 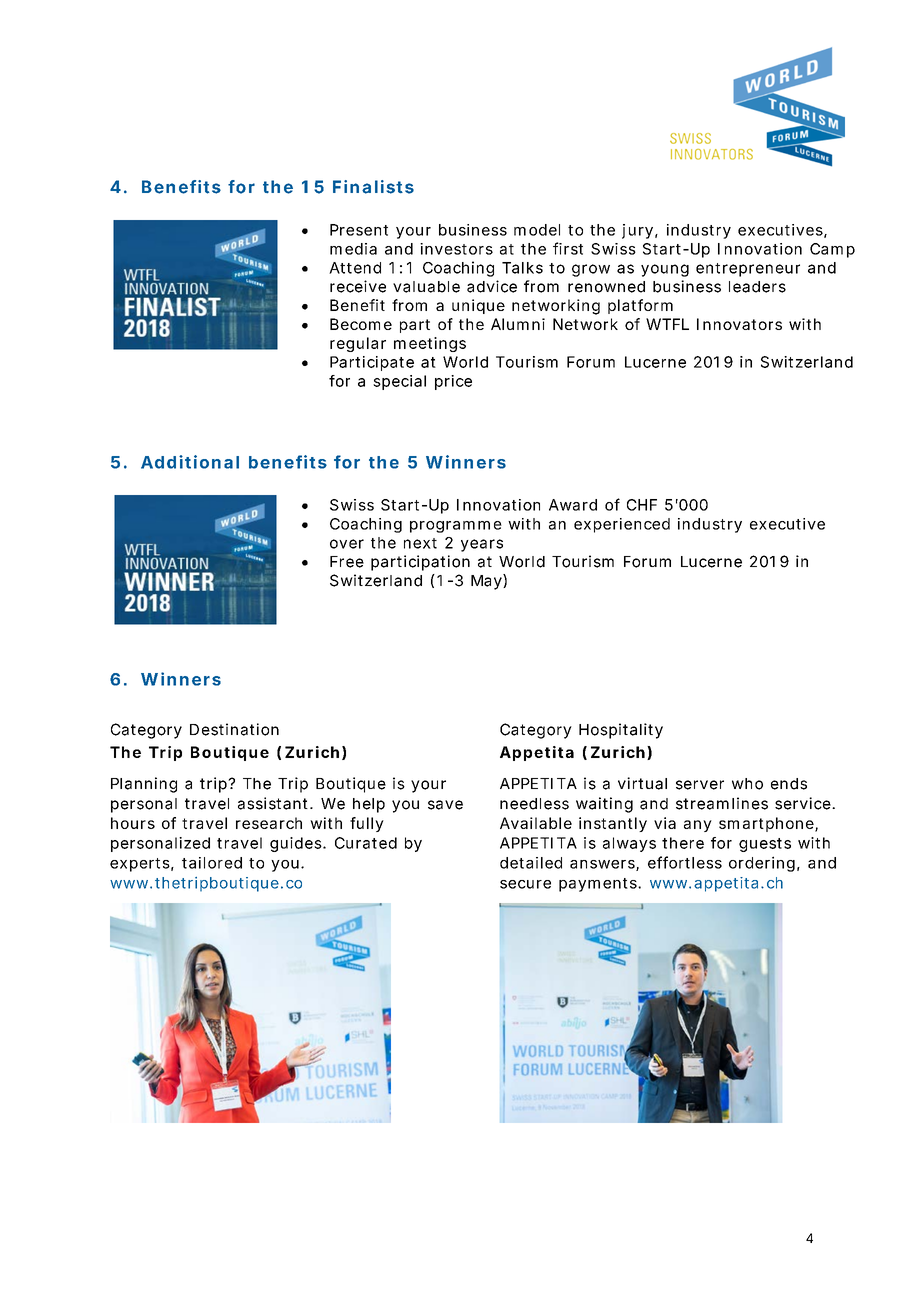 What do you see at coordinates (358, 344) in the screenshot?
I see `regular` at bounding box center [358, 344].
